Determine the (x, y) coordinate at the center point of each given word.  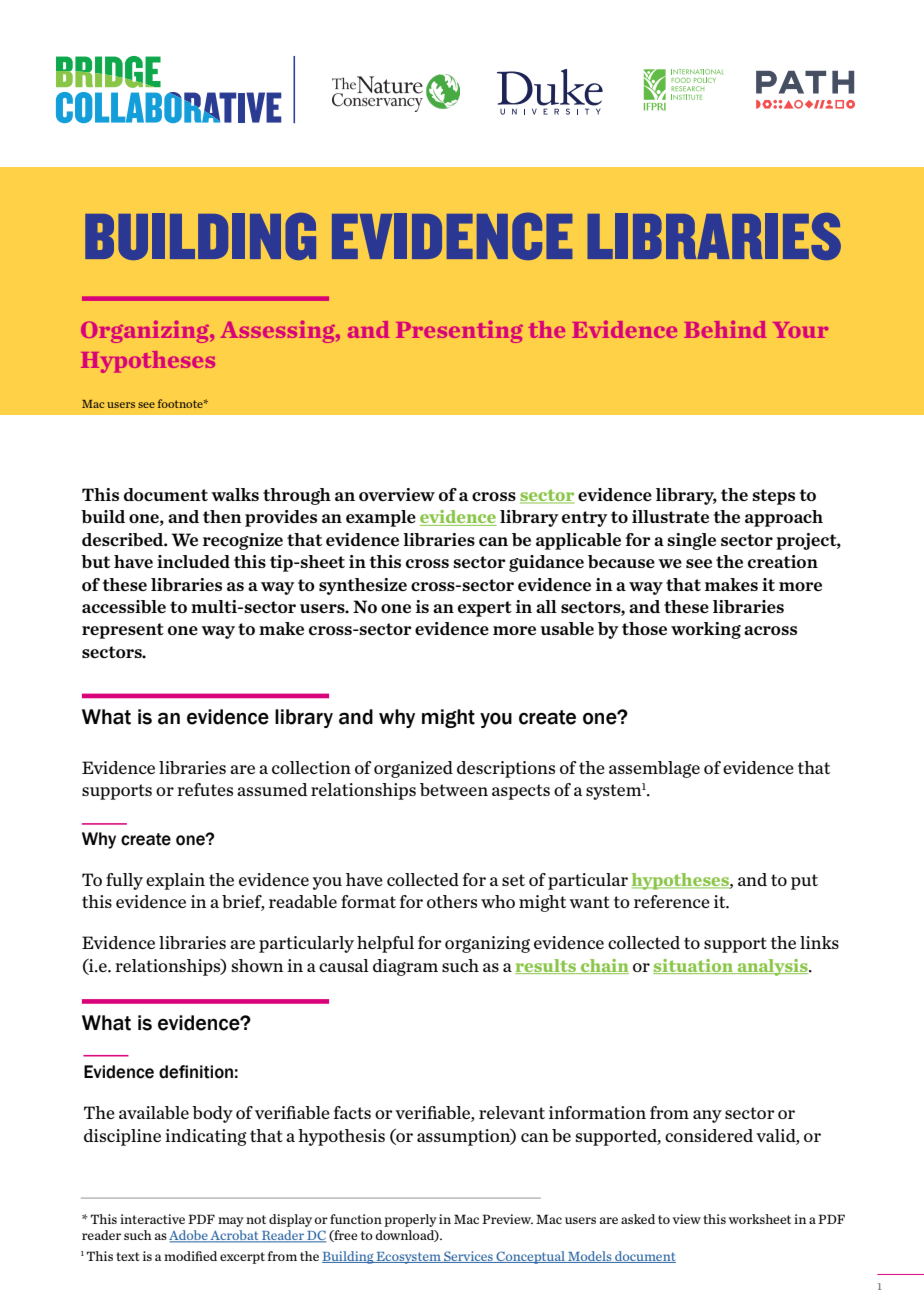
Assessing (279, 332)
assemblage (654, 769)
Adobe (189, 1236)
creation (783, 561)
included (193, 561)
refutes (205, 789)
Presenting (459, 332)
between (454, 789)
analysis (772, 967)
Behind (725, 329)
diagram (405, 967)
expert (485, 609)
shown (257, 965)
